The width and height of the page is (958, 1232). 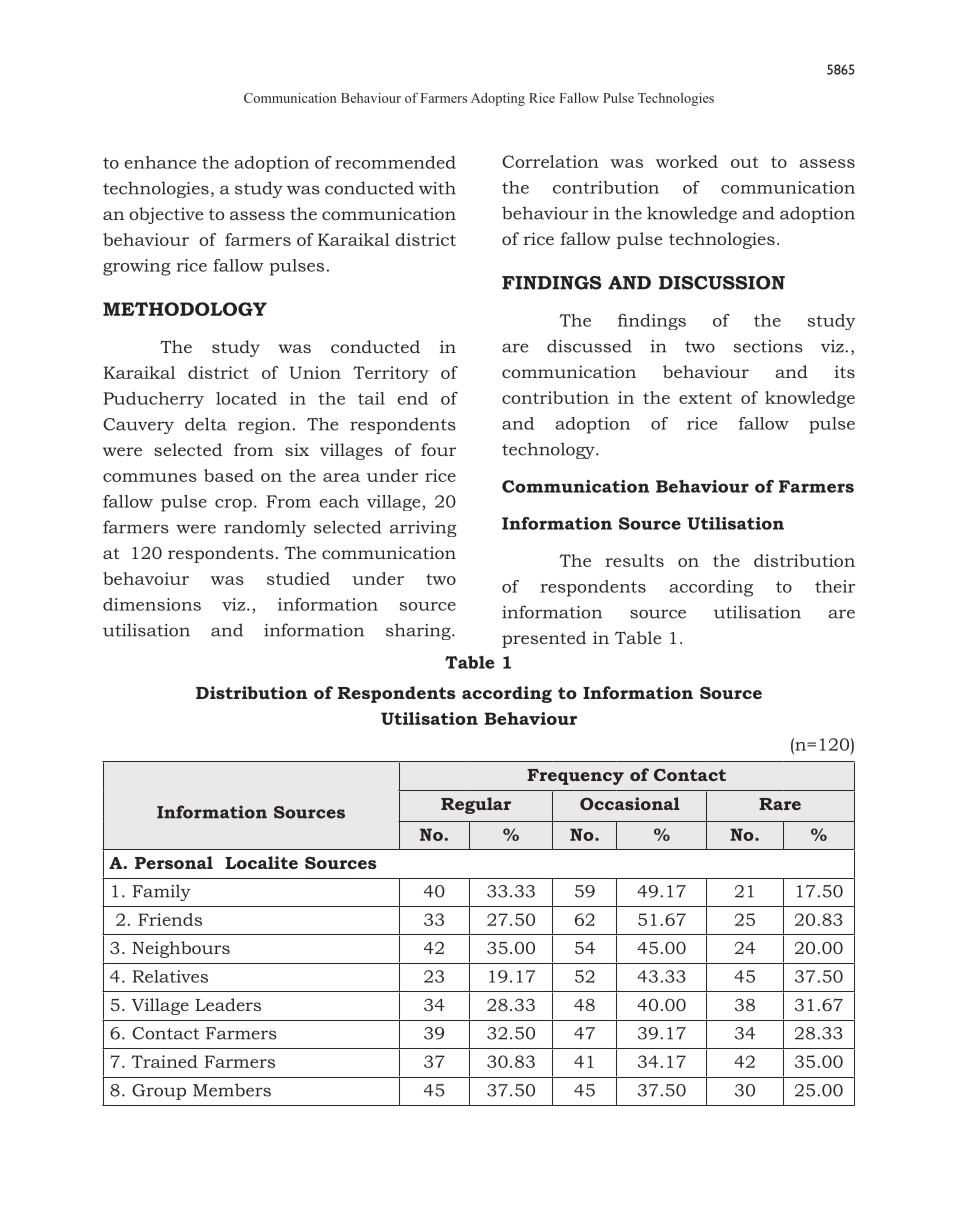 What do you see at coordinates (438, 449) in the page?
I see `four` at bounding box center [438, 449].
